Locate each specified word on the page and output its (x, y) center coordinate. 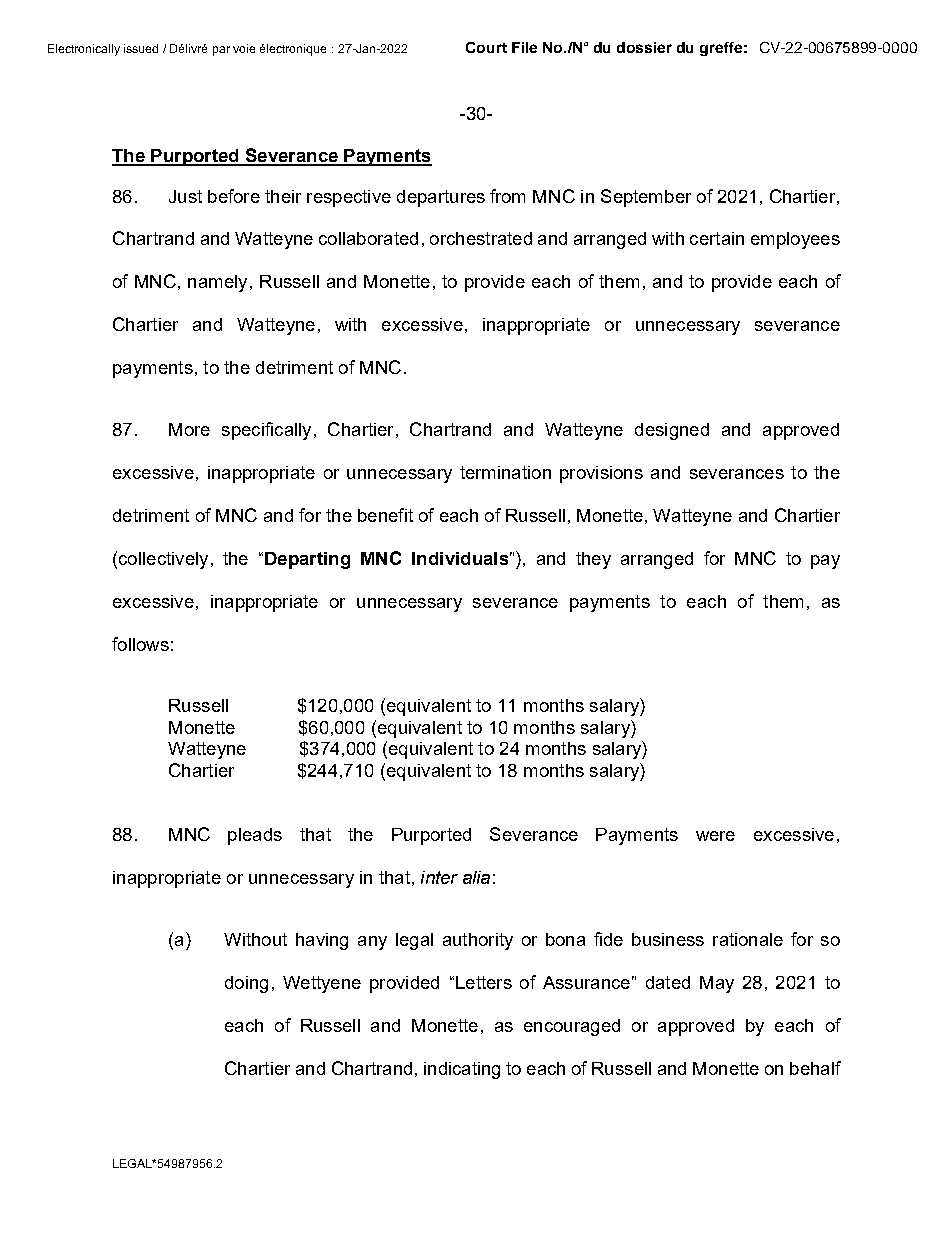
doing (246, 984)
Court (486, 47)
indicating (462, 1070)
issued (141, 48)
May (717, 984)
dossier (644, 47)
